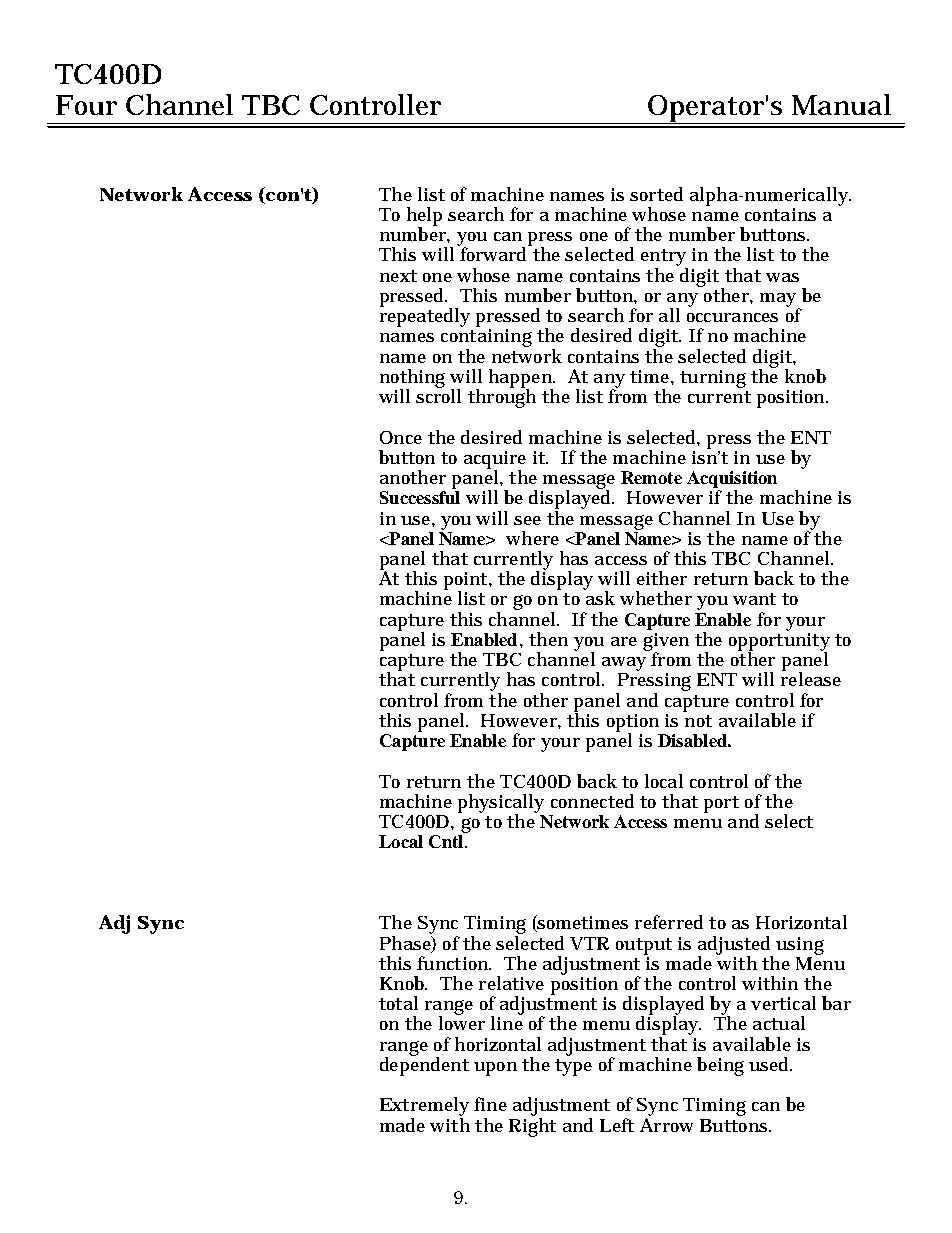  Describe the element at coordinates (495, 461) in the screenshot. I see `acquire` at that location.
